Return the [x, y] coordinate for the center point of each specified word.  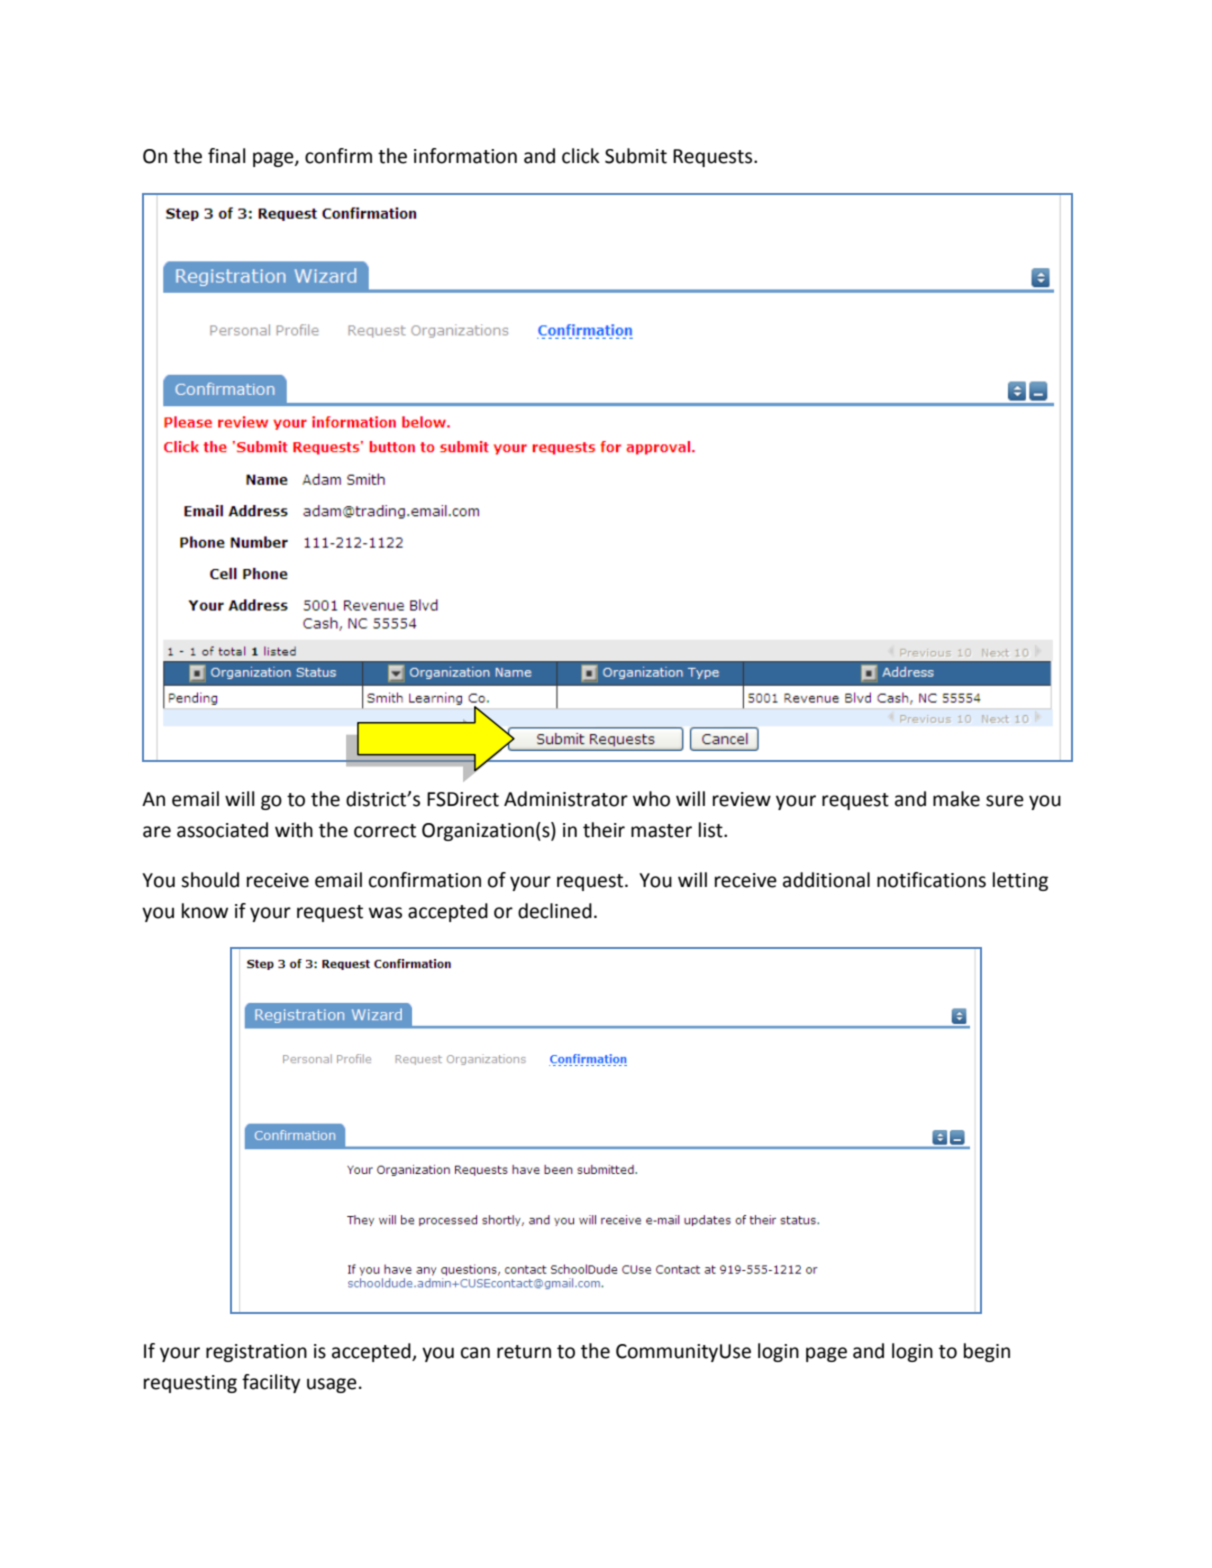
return [524, 1352]
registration [256, 1353]
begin [987, 1352]
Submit [636, 156]
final [226, 156]
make [956, 799]
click [580, 156]
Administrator [566, 799]
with [294, 830]
